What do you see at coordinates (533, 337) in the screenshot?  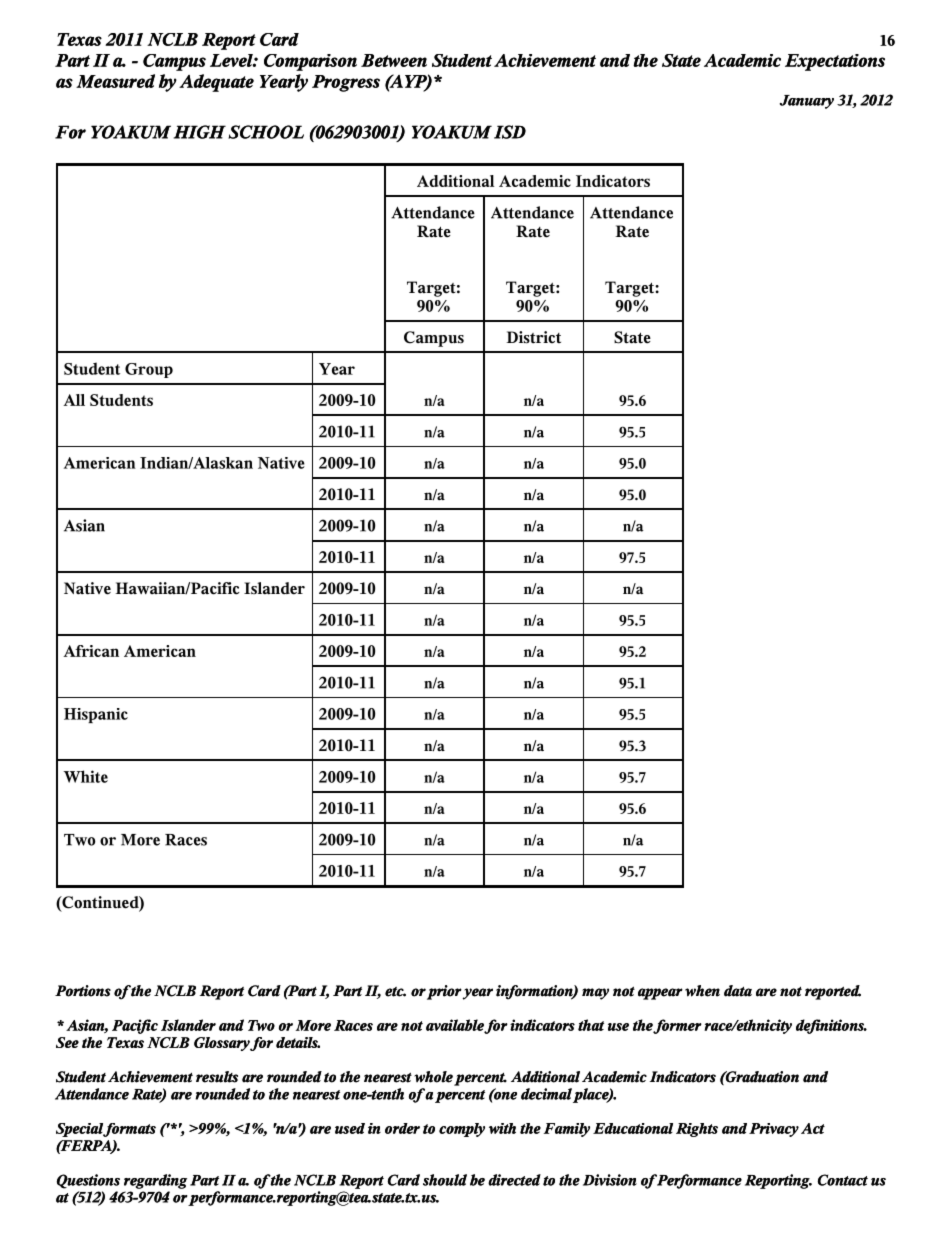 I see `District` at bounding box center [533, 337].
